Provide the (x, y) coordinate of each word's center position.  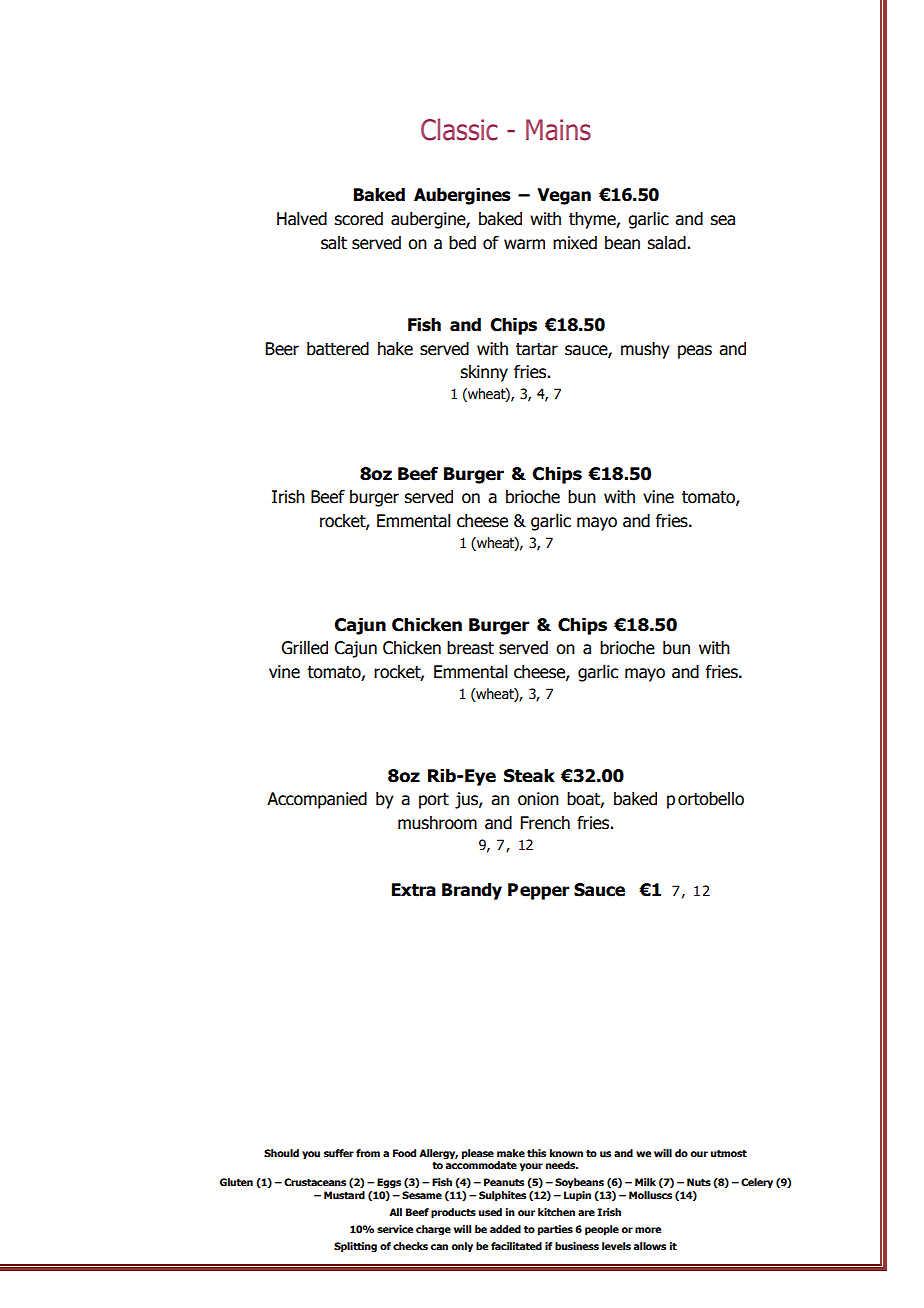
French (545, 823)
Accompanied (317, 800)
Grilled (304, 648)
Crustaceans (315, 1182)
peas (695, 352)
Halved (302, 219)
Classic (459, 129)
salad (666, 243)
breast (470, 648)
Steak (529, 776)
